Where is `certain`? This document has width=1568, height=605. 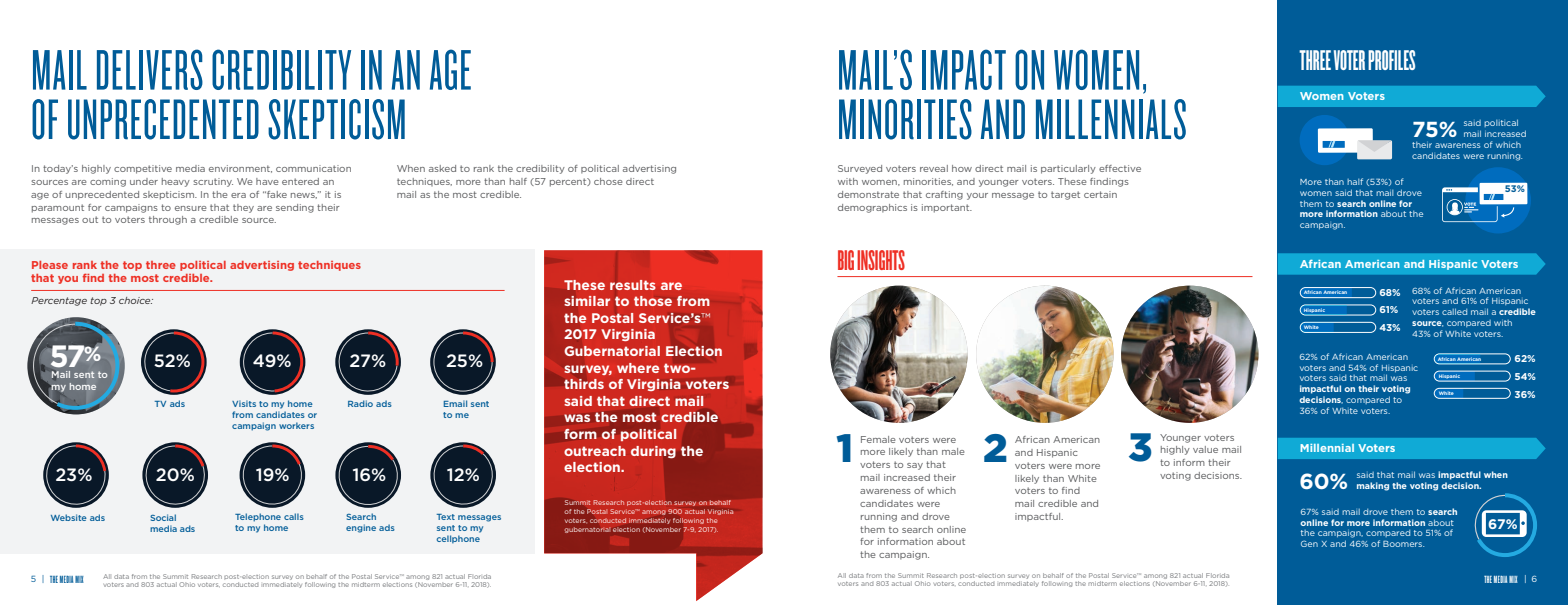 certain is located at coordinates (1100, 194).
